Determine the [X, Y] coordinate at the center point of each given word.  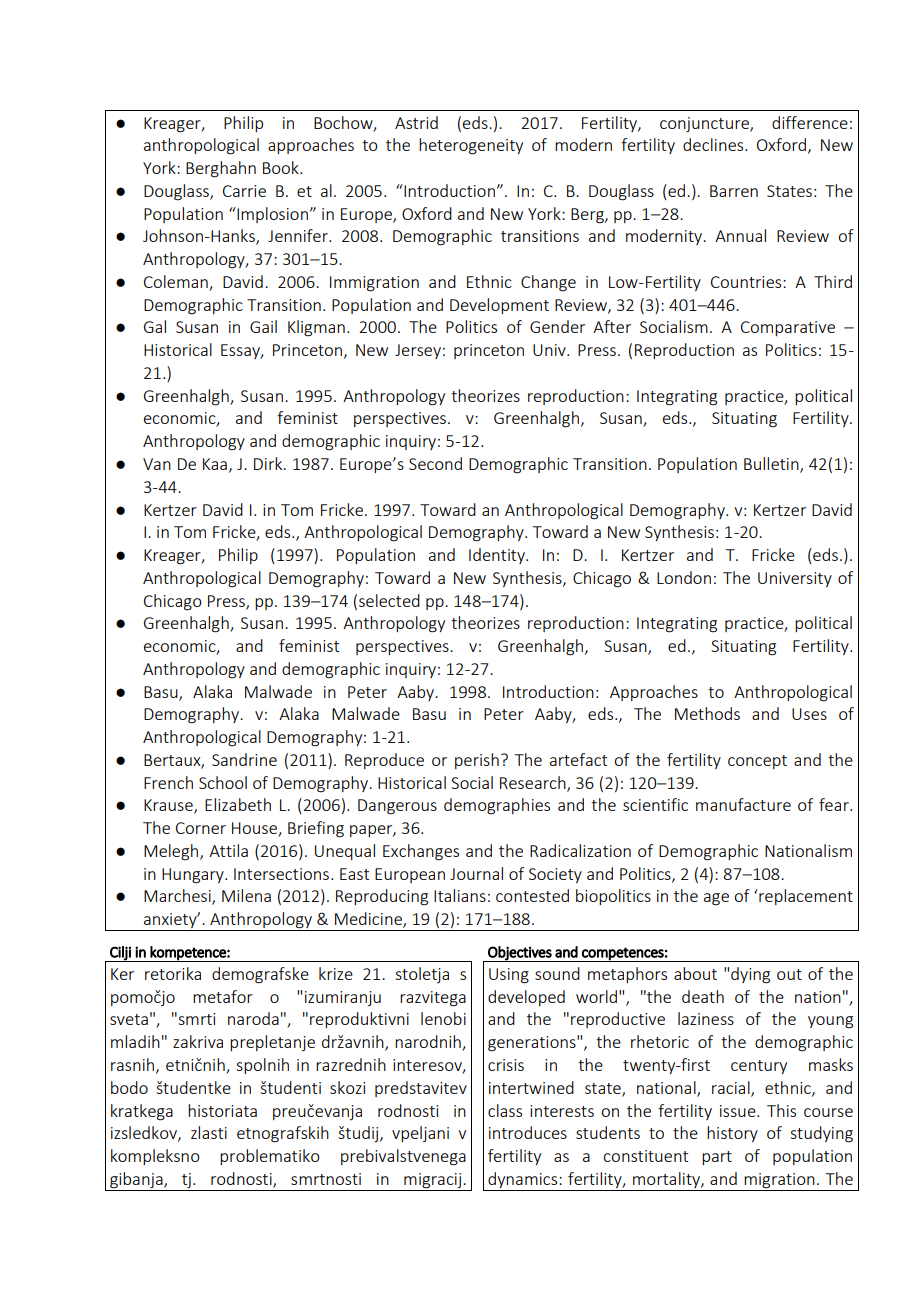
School [223, 782]
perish [477, 761]
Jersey [418, 351]
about [695, 973]
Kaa [215, 464]
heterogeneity [471, 146]
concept [757, 762]
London [684, 577]
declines [714, 144]
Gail [263, 326]
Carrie [244, 191]
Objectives [520, 954]
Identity [498, 556]
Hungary [194, 876]
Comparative [788, 328]
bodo [129, 1087]
